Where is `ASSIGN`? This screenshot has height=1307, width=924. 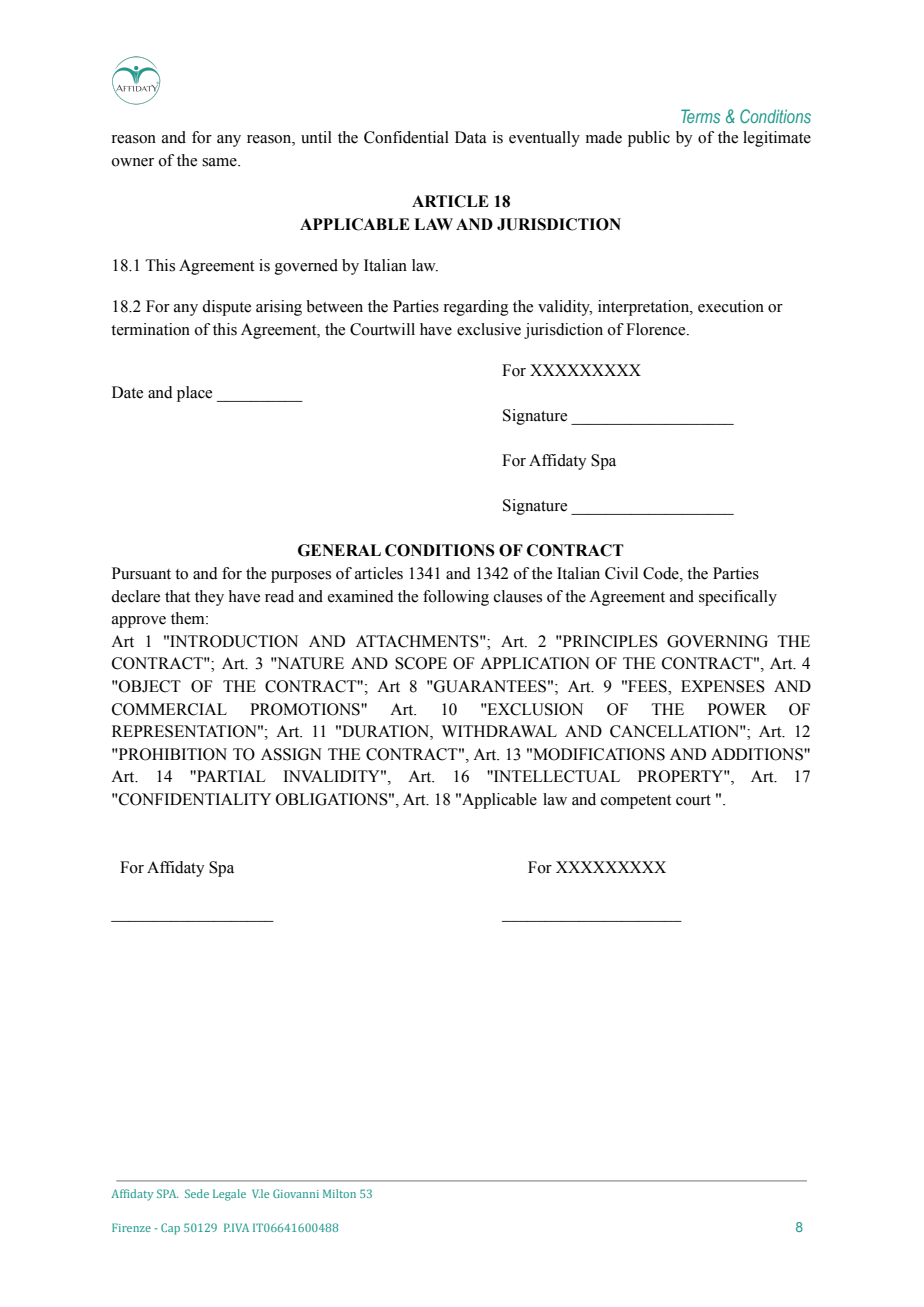 ASSIGN is located at coordinates (291, 754).
